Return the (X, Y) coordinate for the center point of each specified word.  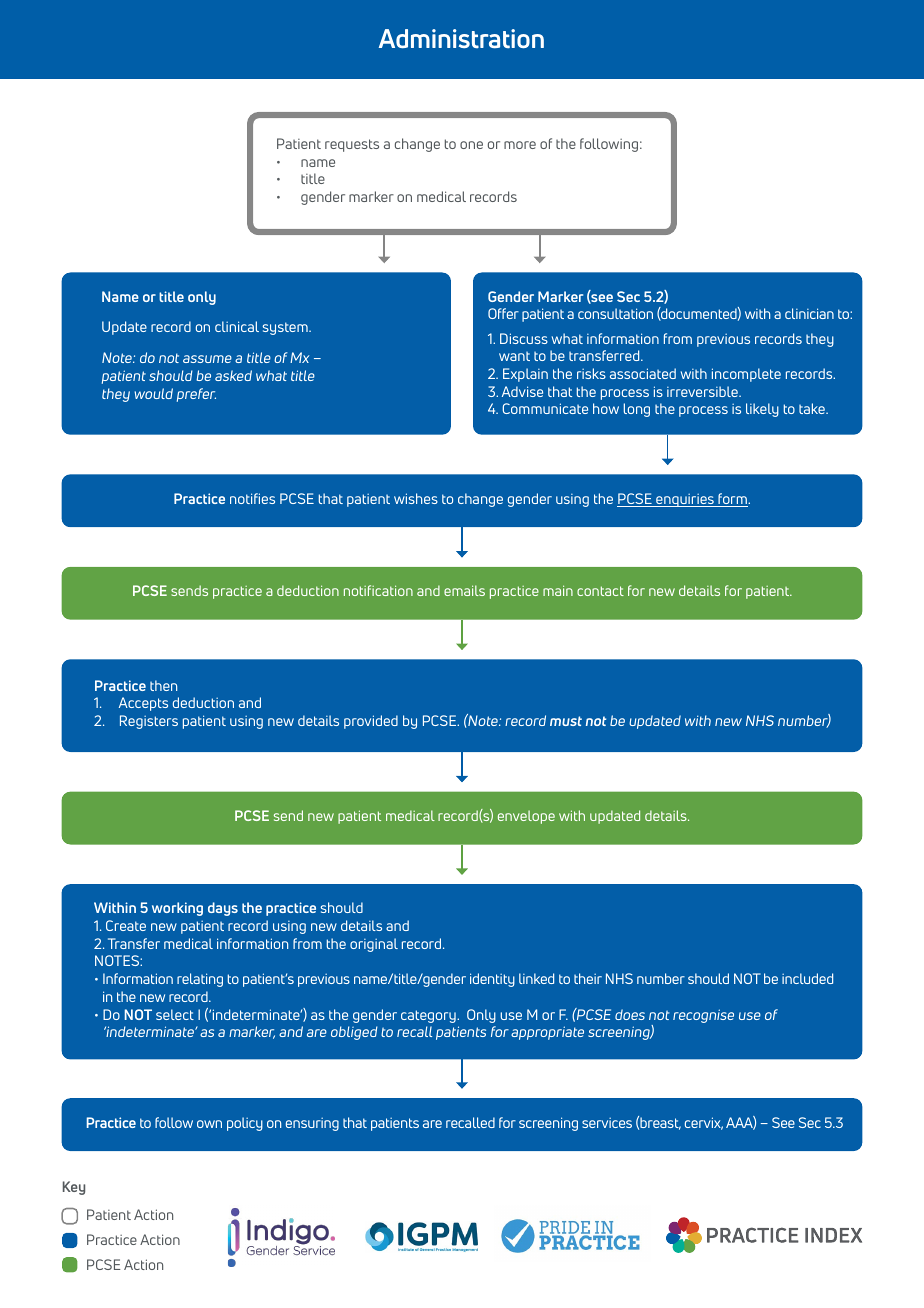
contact (600, 591)
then (163, 685)
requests (352, 145)
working (177, 909)
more (520, 145)
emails (464, 590)
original (374, 945)
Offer (503, 313)
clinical (237, 326)
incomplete (746, 375)
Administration (461, 39)
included (807, 978)
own (209, 1124)
